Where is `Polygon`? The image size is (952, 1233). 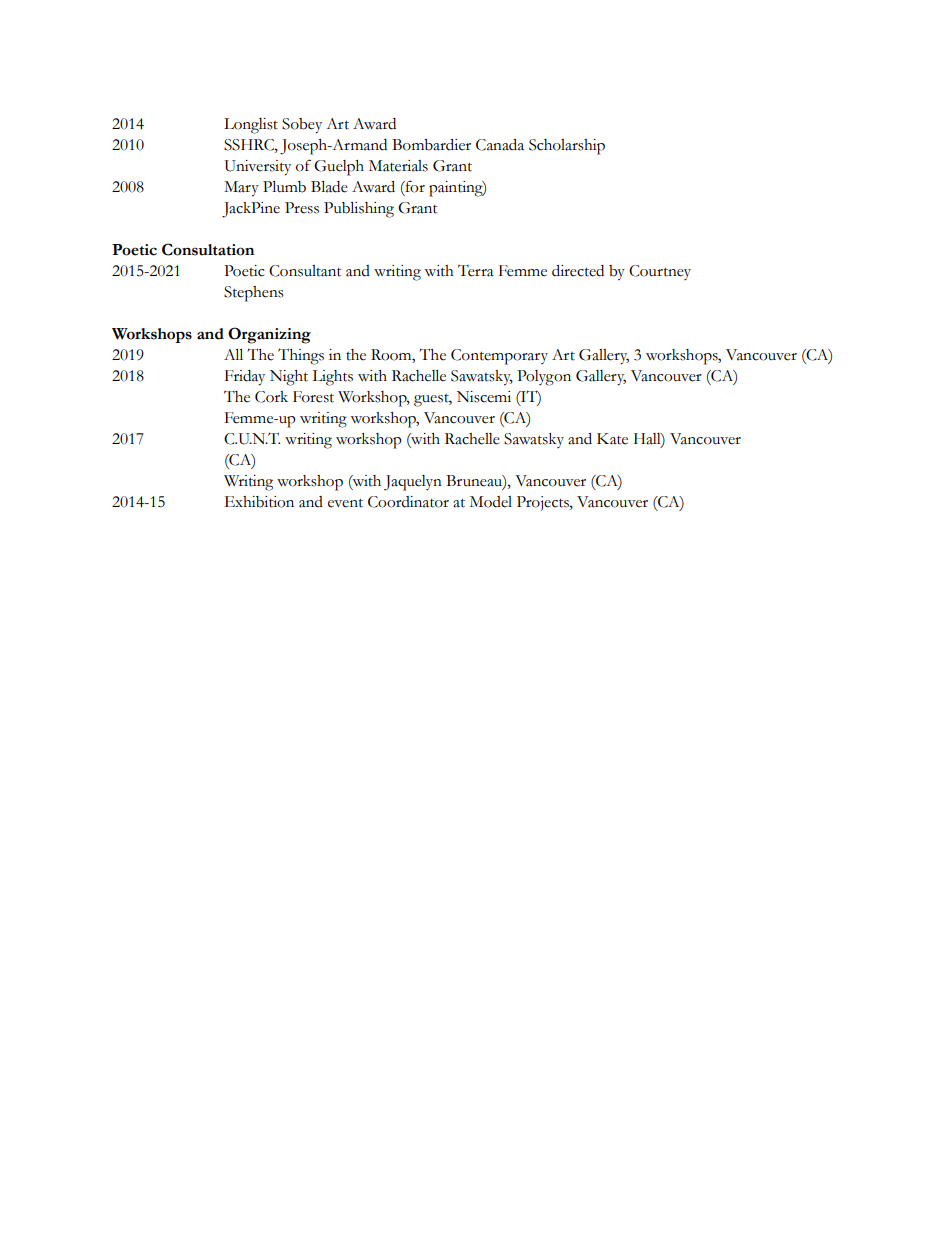 Polygon is located at coordinates (544, 378).
